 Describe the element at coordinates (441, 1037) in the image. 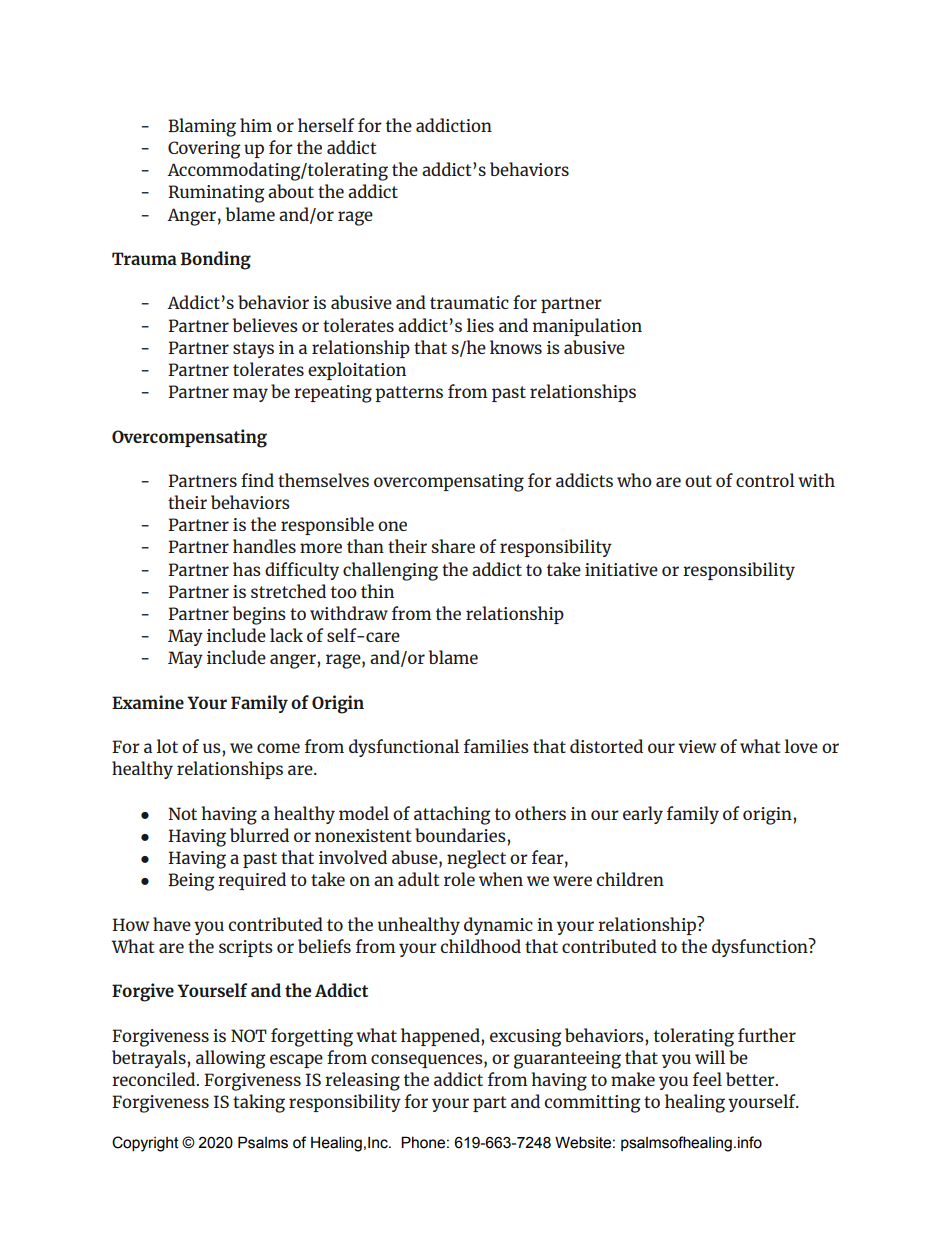

I see `happened` at that location.
